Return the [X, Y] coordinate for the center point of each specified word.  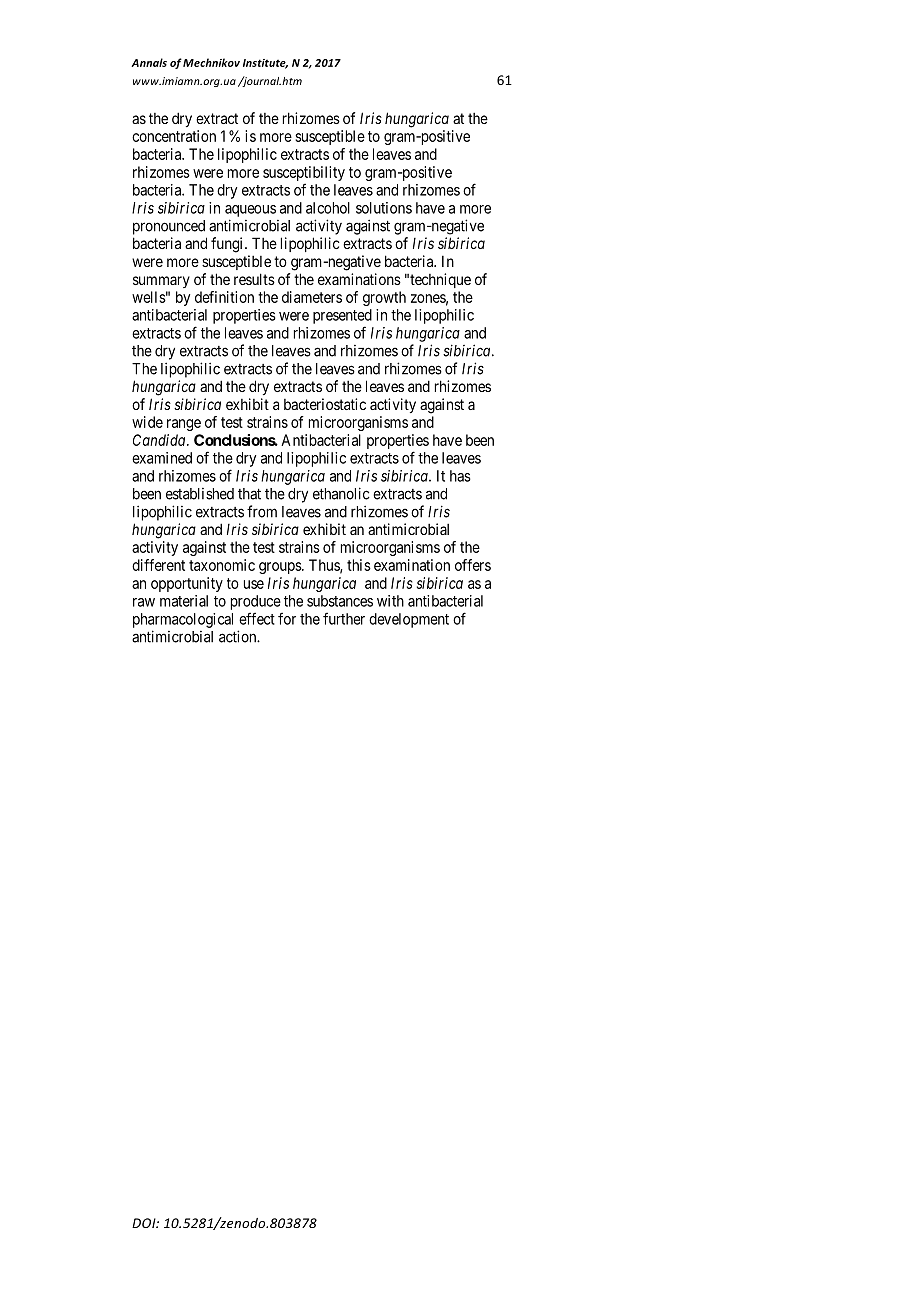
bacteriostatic [325, 404]
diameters [312, 297]
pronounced [169, 227]
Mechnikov [211, 62]
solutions [384, 208]
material [184, 601]
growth [384, 298]
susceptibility [304, 175]
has [460, 476]
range [184, 425]
